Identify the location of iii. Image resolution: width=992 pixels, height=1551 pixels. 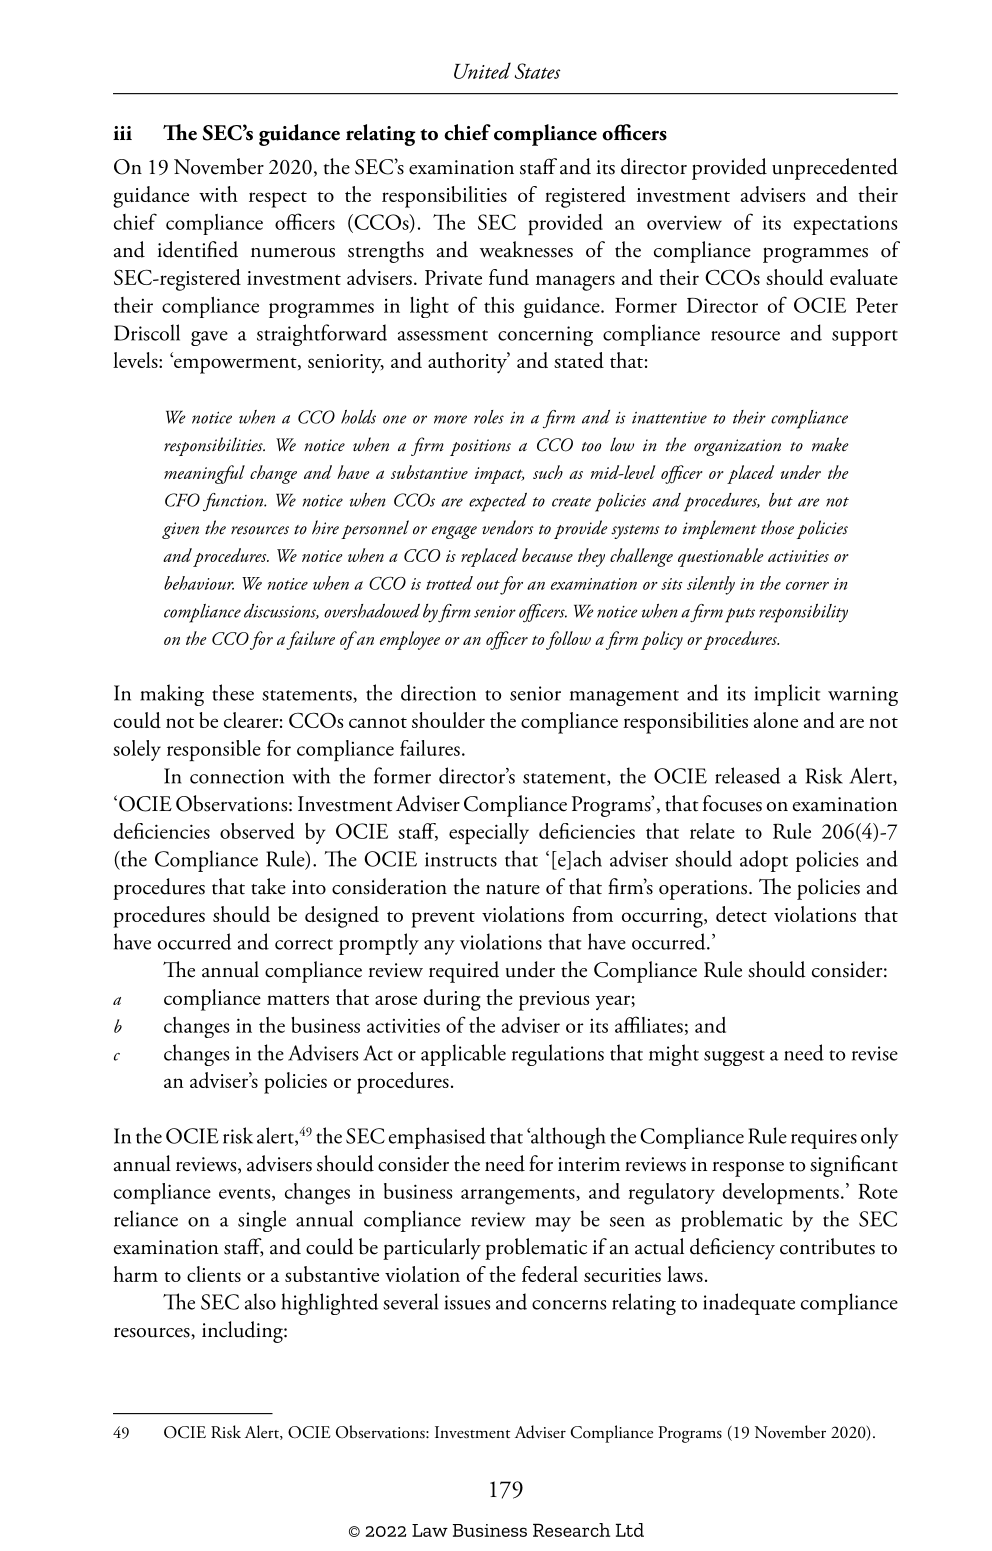
(122, 133).
